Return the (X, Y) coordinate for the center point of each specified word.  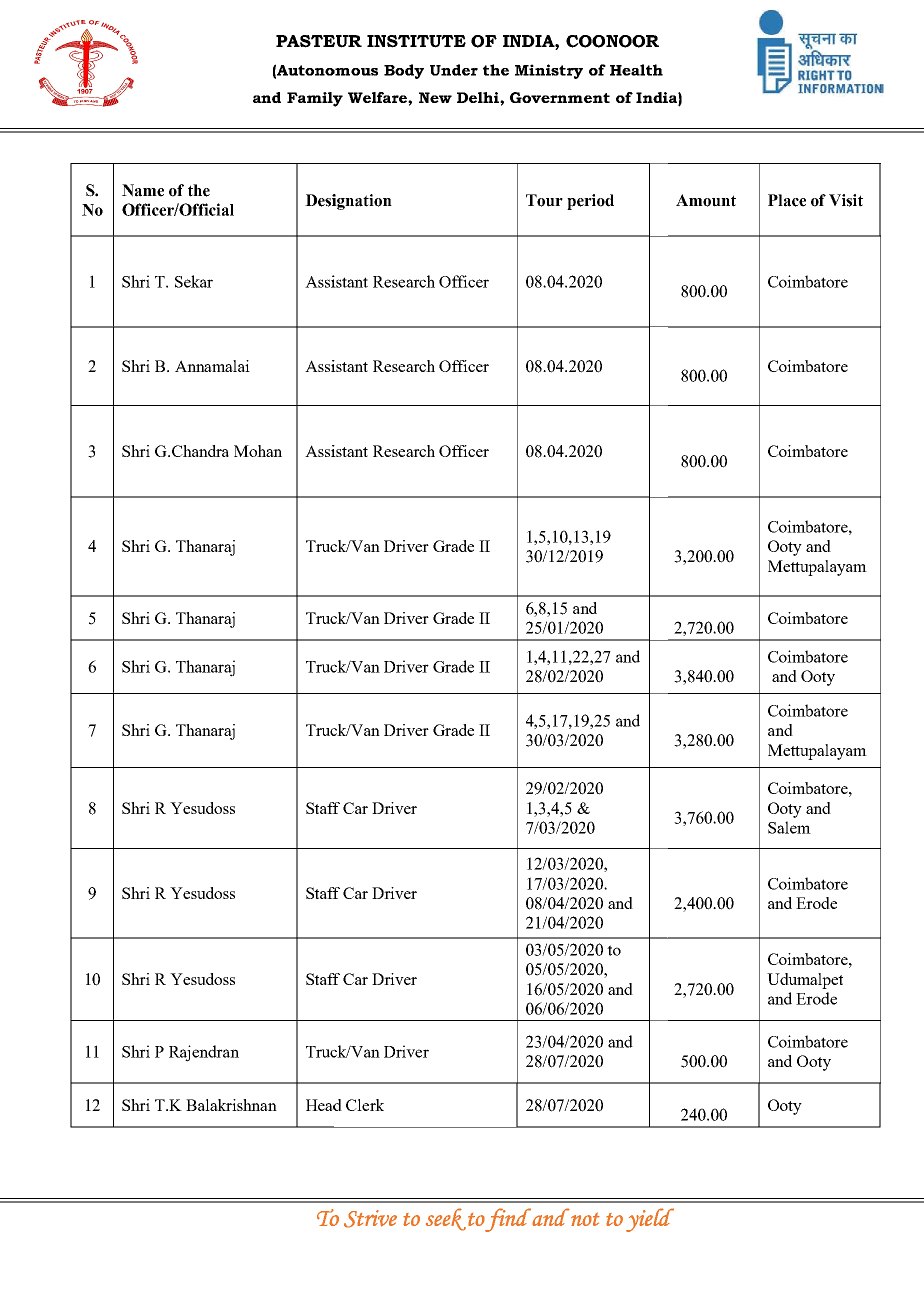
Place (787, 200)
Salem (789, 827)
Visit (846, 200)
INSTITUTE (416, 41)
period (590, 202)
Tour (544, 200)
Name (143, 190)
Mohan (258, 451)
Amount (706, 200)
